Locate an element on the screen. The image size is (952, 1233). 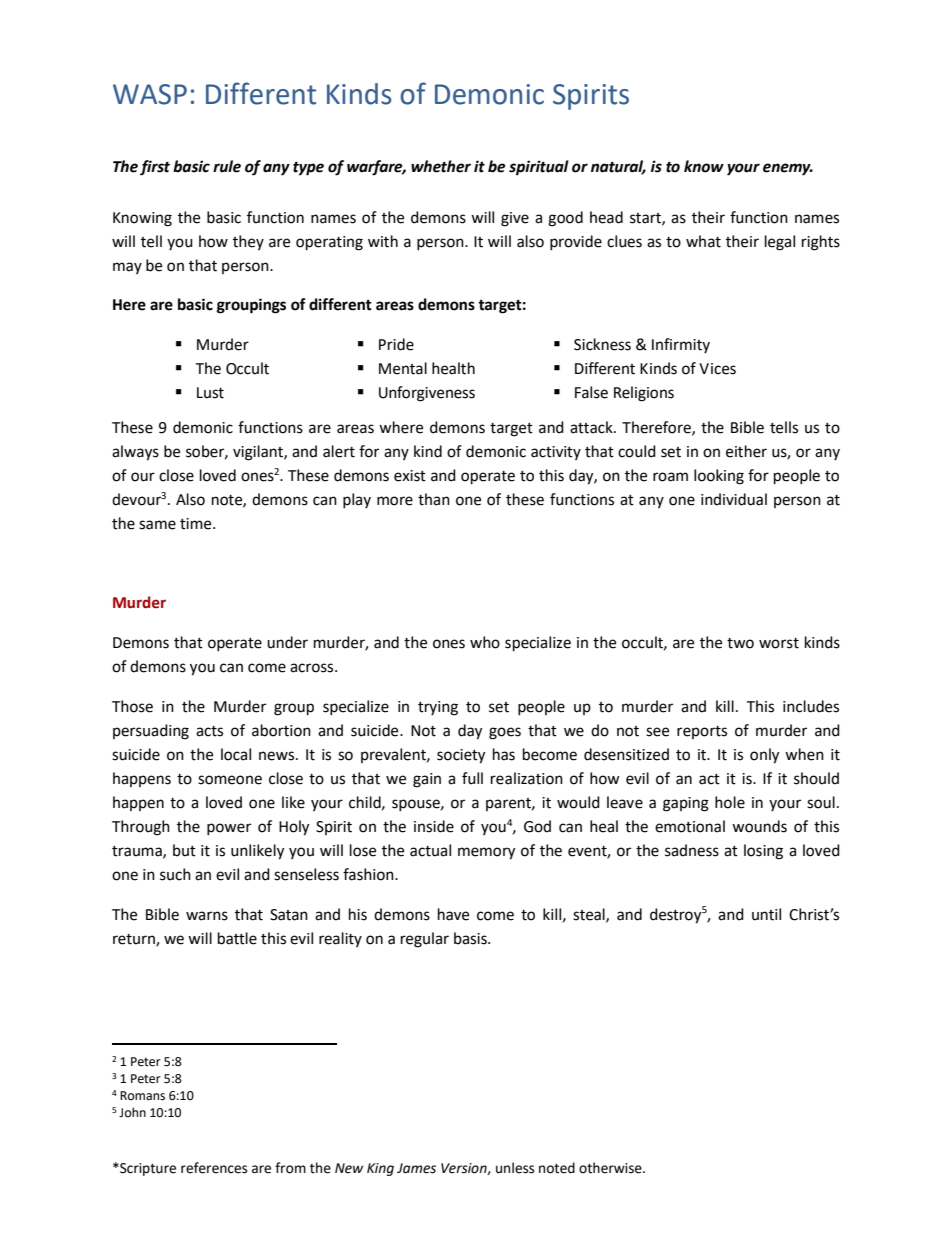
references is located at coordinates (214, 1168).
